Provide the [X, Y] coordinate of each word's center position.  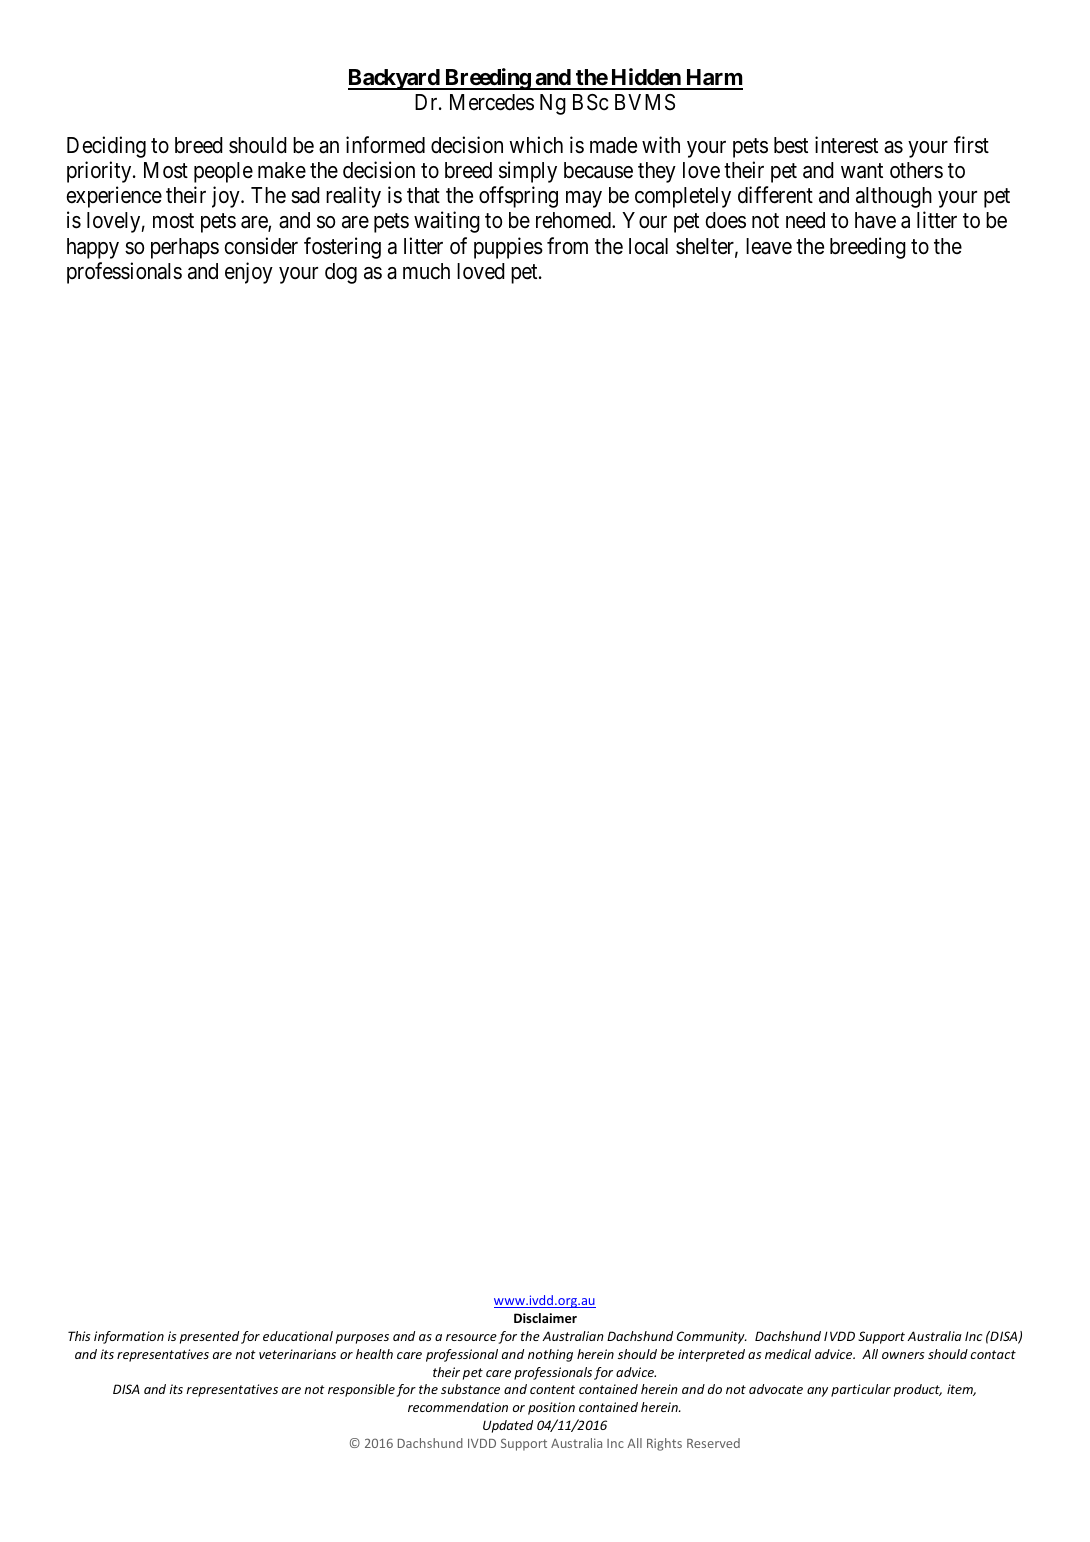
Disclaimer [545, 1318]
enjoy [249, 273]
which [536, 145]
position [551, 1408]
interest [846, 145]
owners [903, 1355]
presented [209, 1337]
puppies [508, 248]
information [129, 1337]
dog [341, 273]
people [223, 172]
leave [769, 246]
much [426, 271]
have [875, 220]
